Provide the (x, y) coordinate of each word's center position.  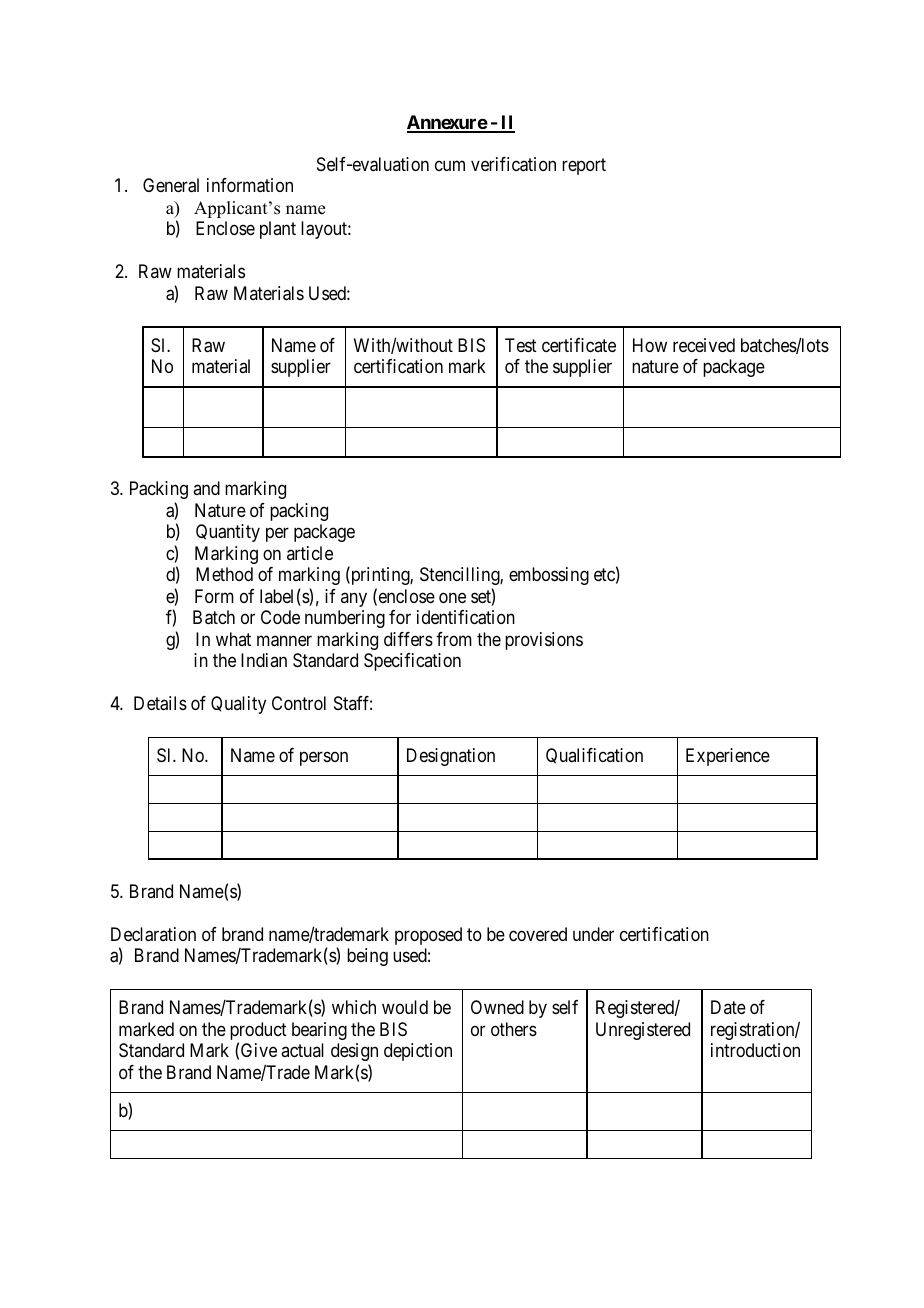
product (258, 1032)
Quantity (228, 533)
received (704, 345)
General (171, 185)
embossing (549, 576)
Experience (728, 757)
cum (450, 166)
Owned (497, 1007)
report (584, 166)
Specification (412, 662)
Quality (238, 705)
